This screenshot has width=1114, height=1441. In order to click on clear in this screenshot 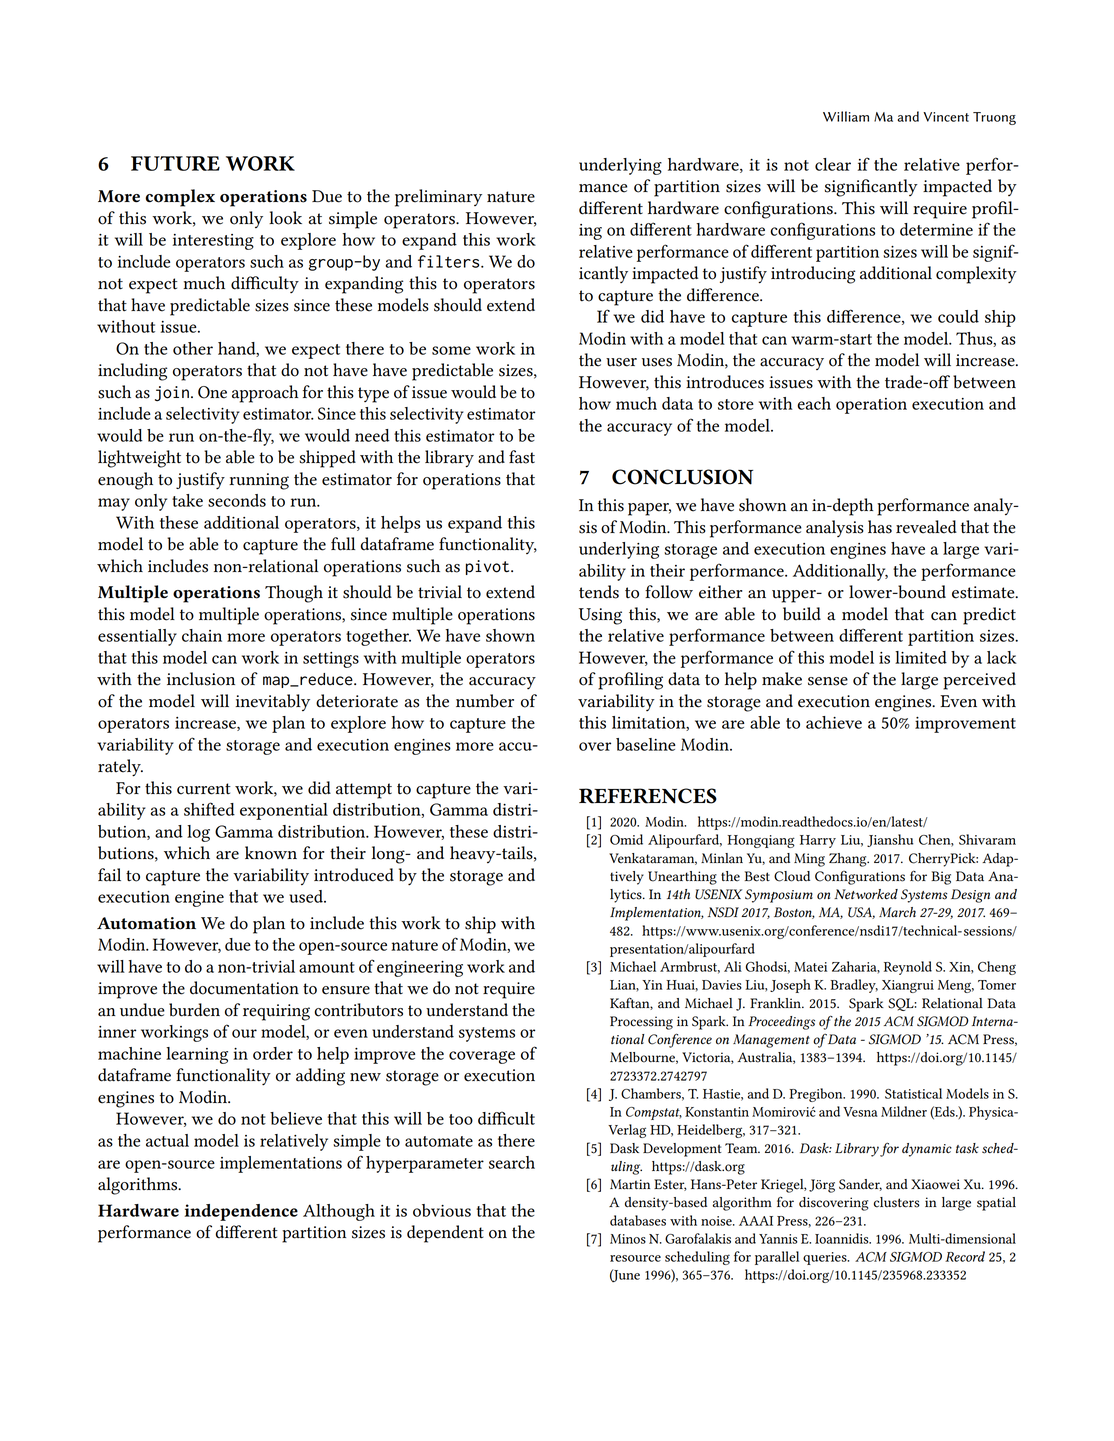, I will do `click(833, 164)`.
